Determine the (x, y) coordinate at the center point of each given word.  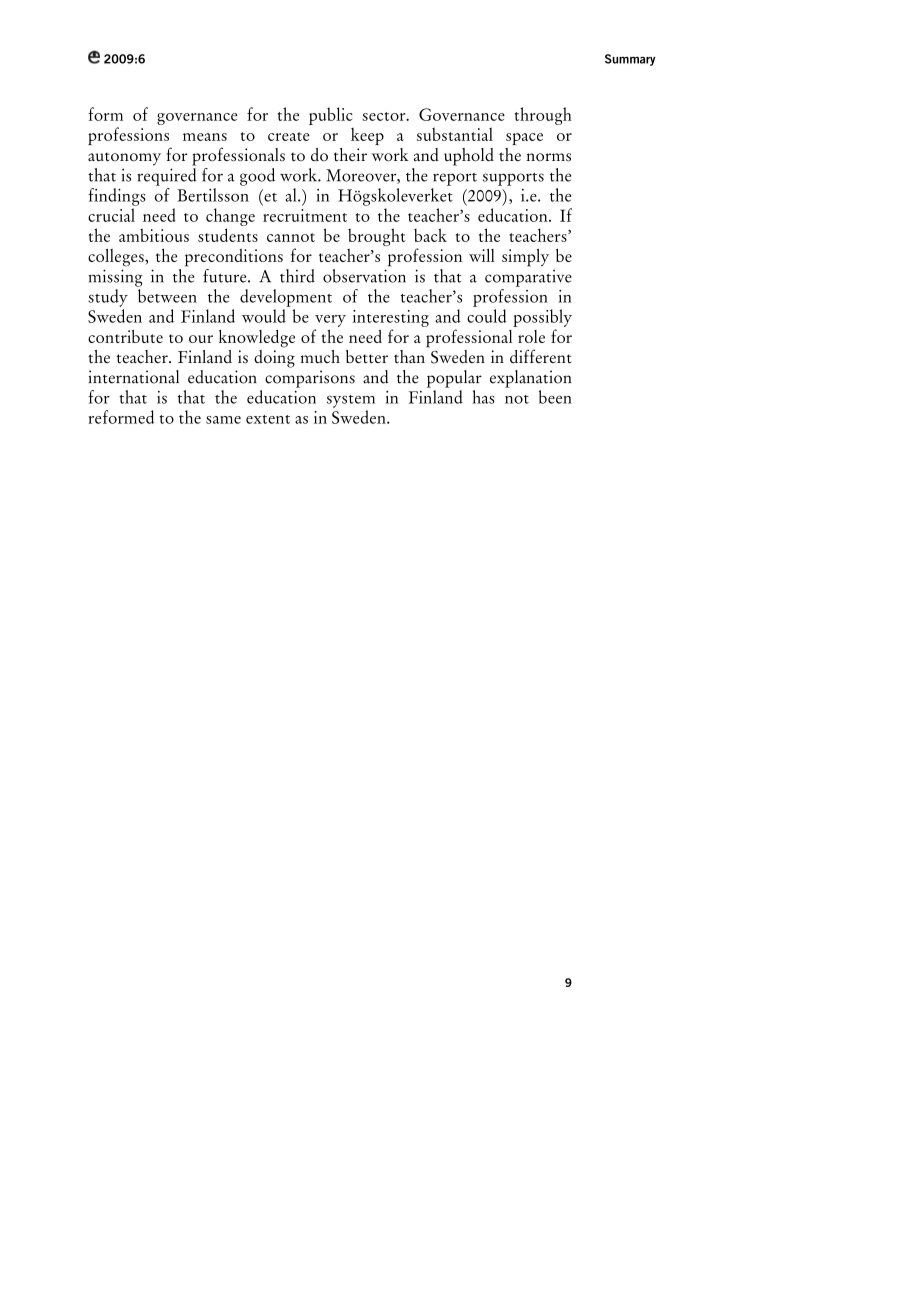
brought (377, 237)
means (205, 137)
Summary (630, 60)
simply (525, 258)
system (351, 401)
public (331, 116)
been (555, 397)
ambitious (154, 235)
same (223, 420)
